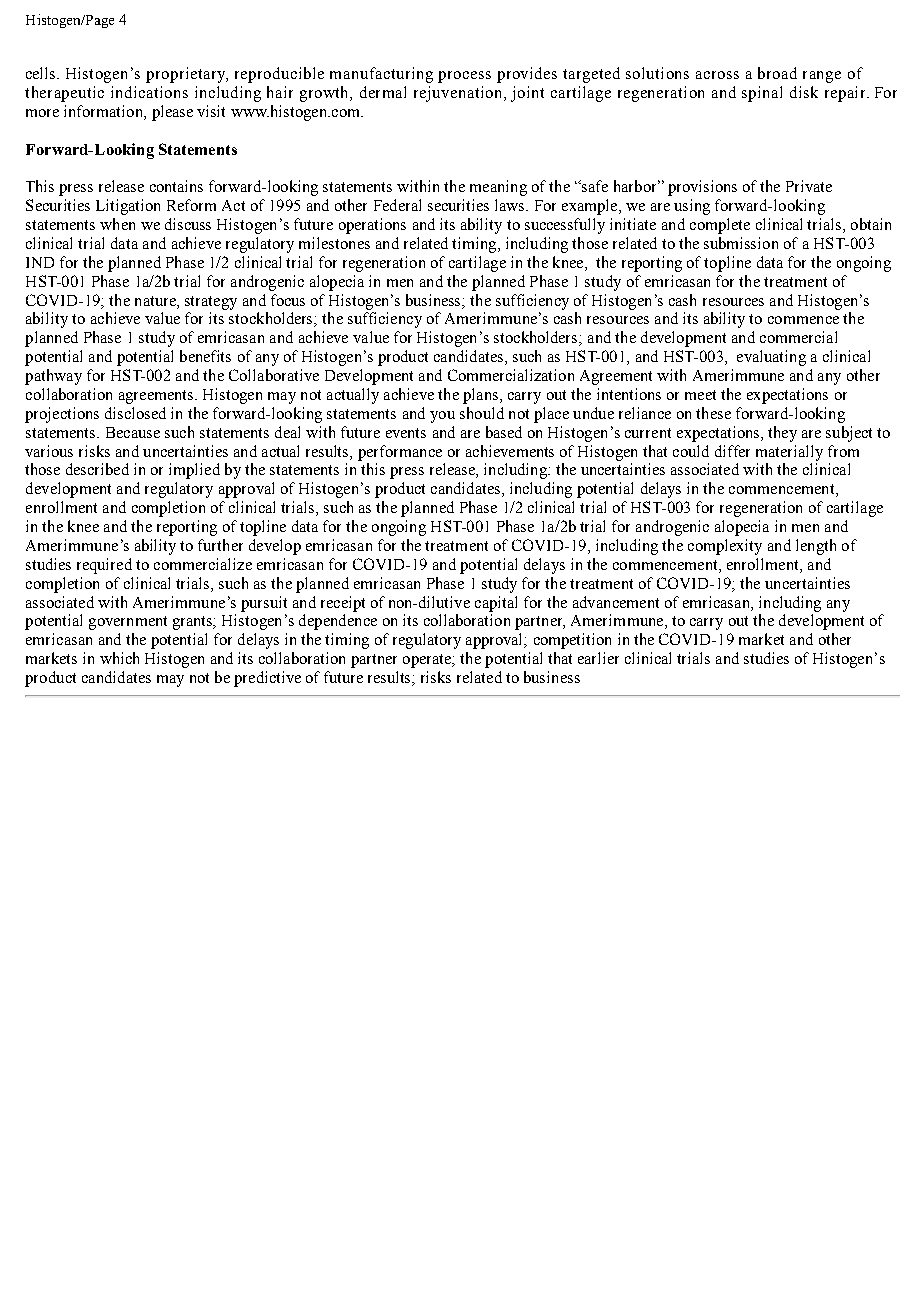 Image resolution: width=924 pixels, height=1308 pixels. Describe the element at coordinates (598, 658) in the page. I see `earlier` at that location.
